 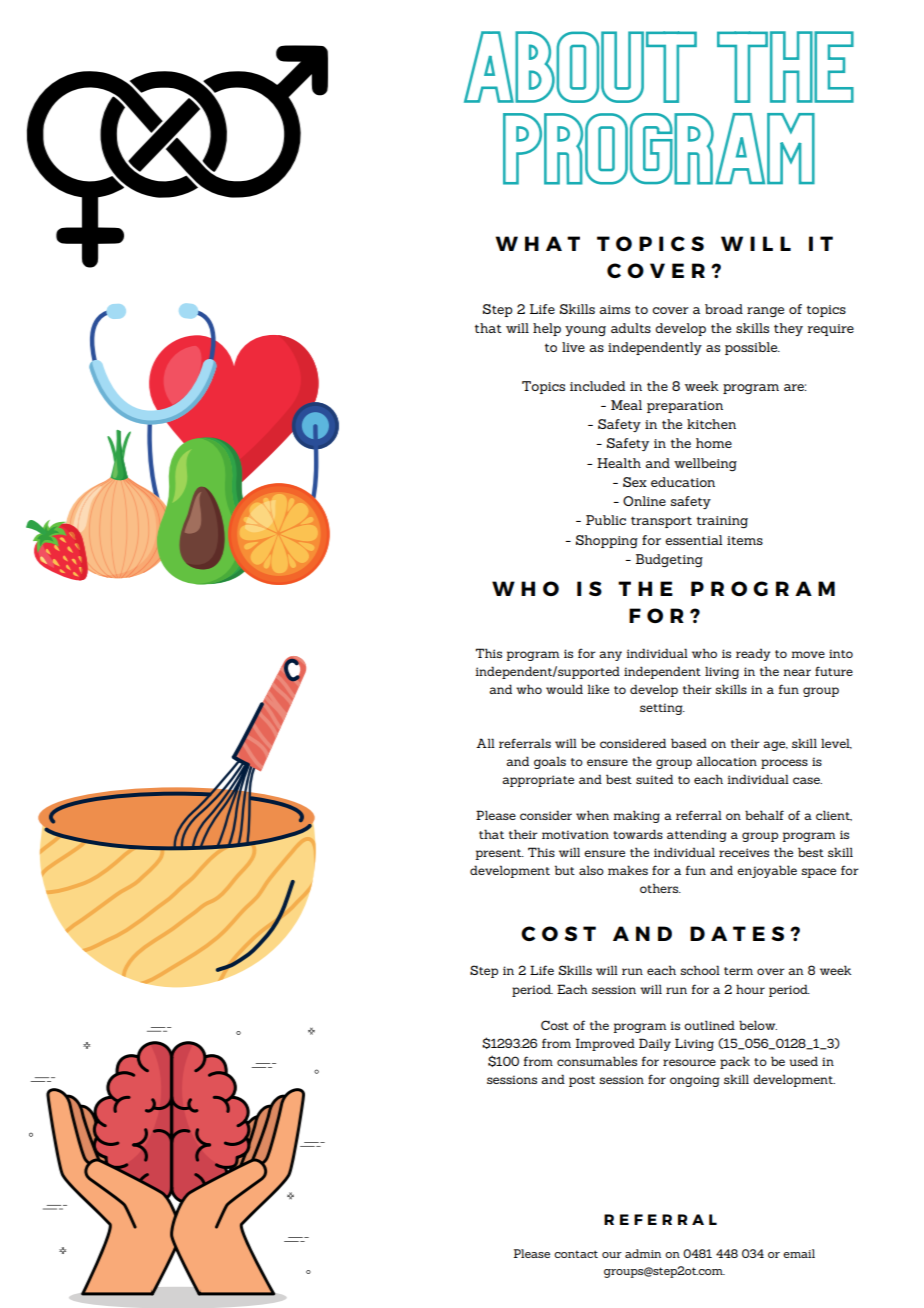 I want to click on are, so click(x=795, y=387).
